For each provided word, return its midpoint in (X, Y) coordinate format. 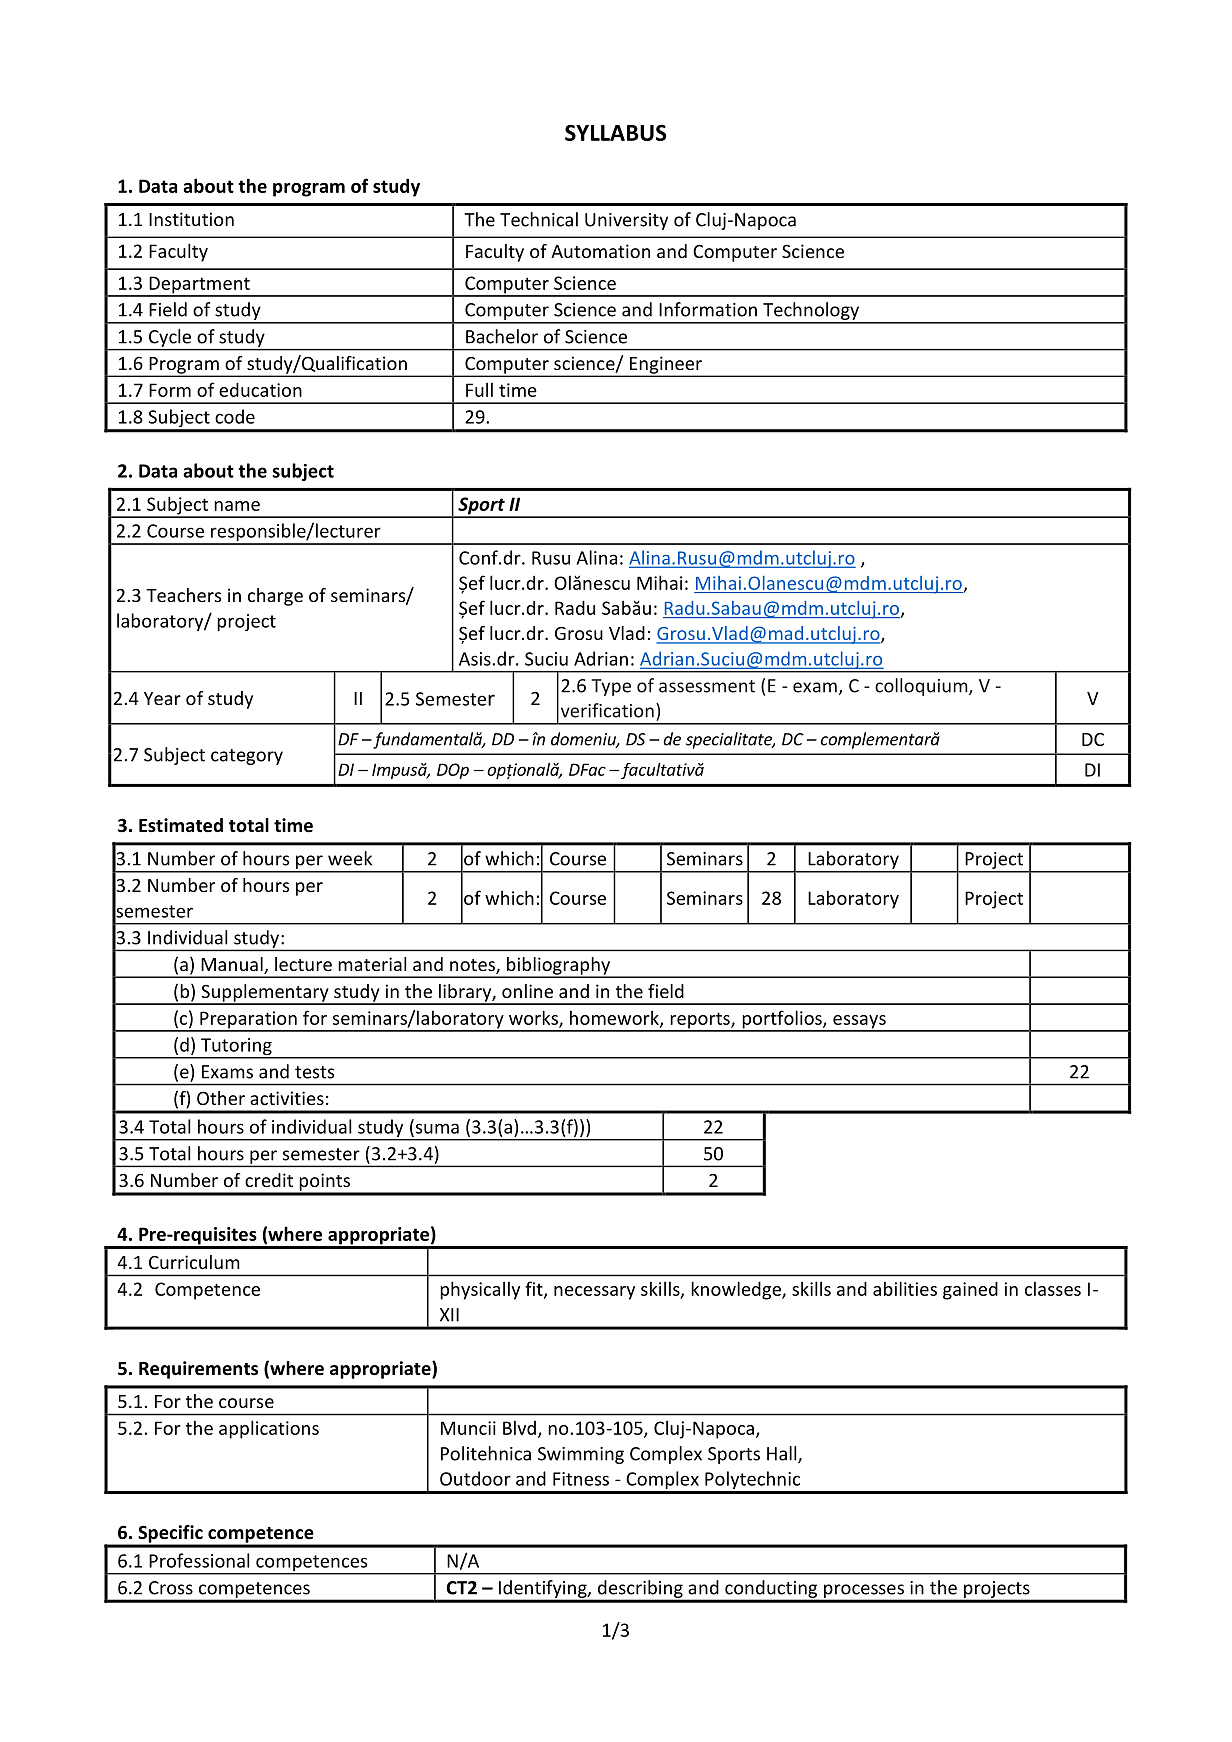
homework (615, 1018)
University (626, 221)
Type (611, 687)
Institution (191, 219)
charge (275, 597)
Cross (171, 1588)
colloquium (922, 687)
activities (287, 1098)
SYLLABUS (616, 132)
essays (859, 1023)
